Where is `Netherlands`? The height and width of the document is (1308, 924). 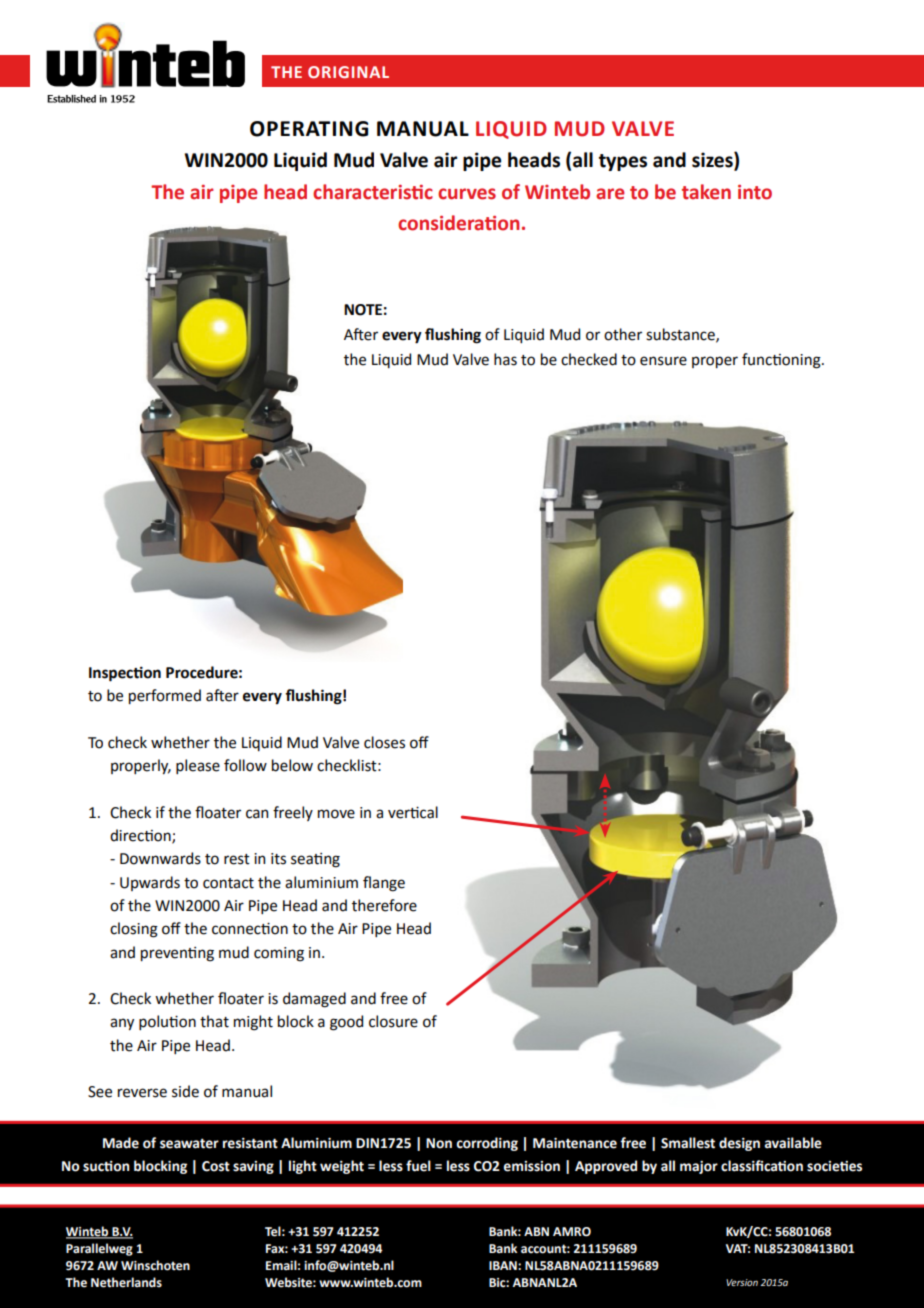
Netherlands is located at coordinates (126, 1282).
